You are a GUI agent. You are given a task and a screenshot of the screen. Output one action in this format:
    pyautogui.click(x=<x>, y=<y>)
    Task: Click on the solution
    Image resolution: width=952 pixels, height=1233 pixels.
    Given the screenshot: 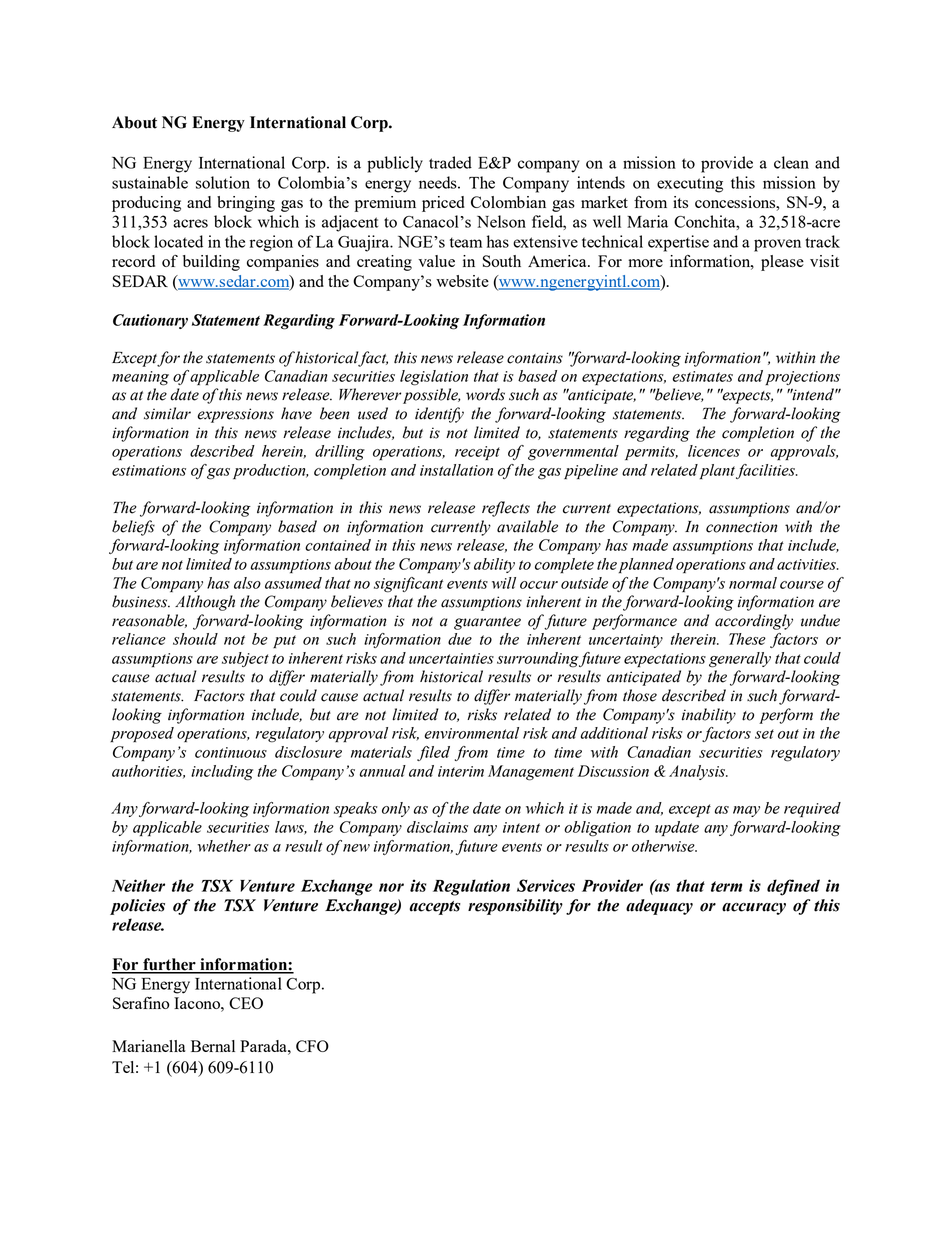 What is the action you would take?
    pyautogui.click(x=223, y=182)
